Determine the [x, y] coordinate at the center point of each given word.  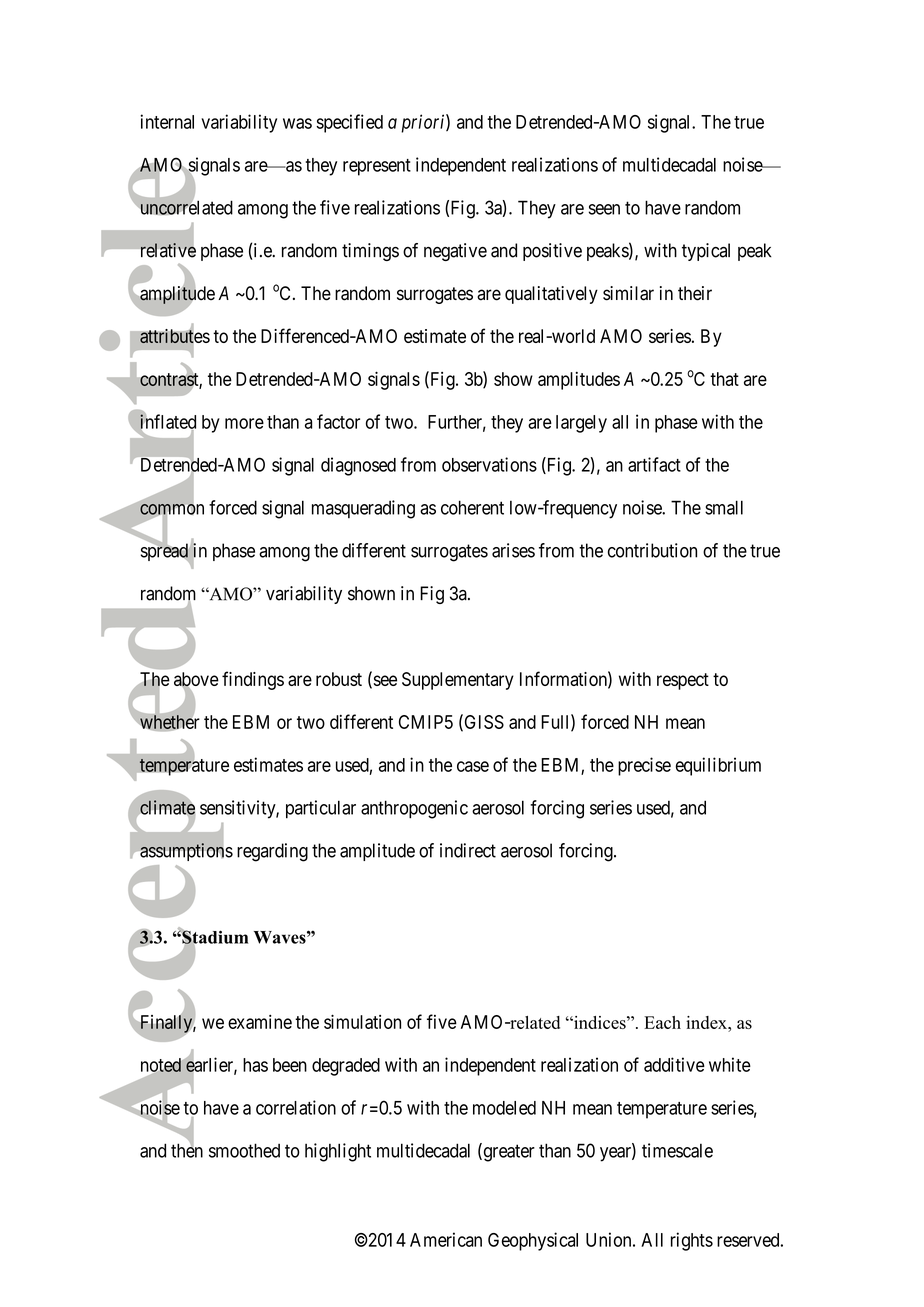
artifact [654, 464]
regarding [272, 852]
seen [604, 209]
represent [377, 167]
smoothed [244, 1150]
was [297, 123]
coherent [472, 507]
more [244, 423]
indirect [468, 850]
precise [644, 766]
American [446, 1239]
